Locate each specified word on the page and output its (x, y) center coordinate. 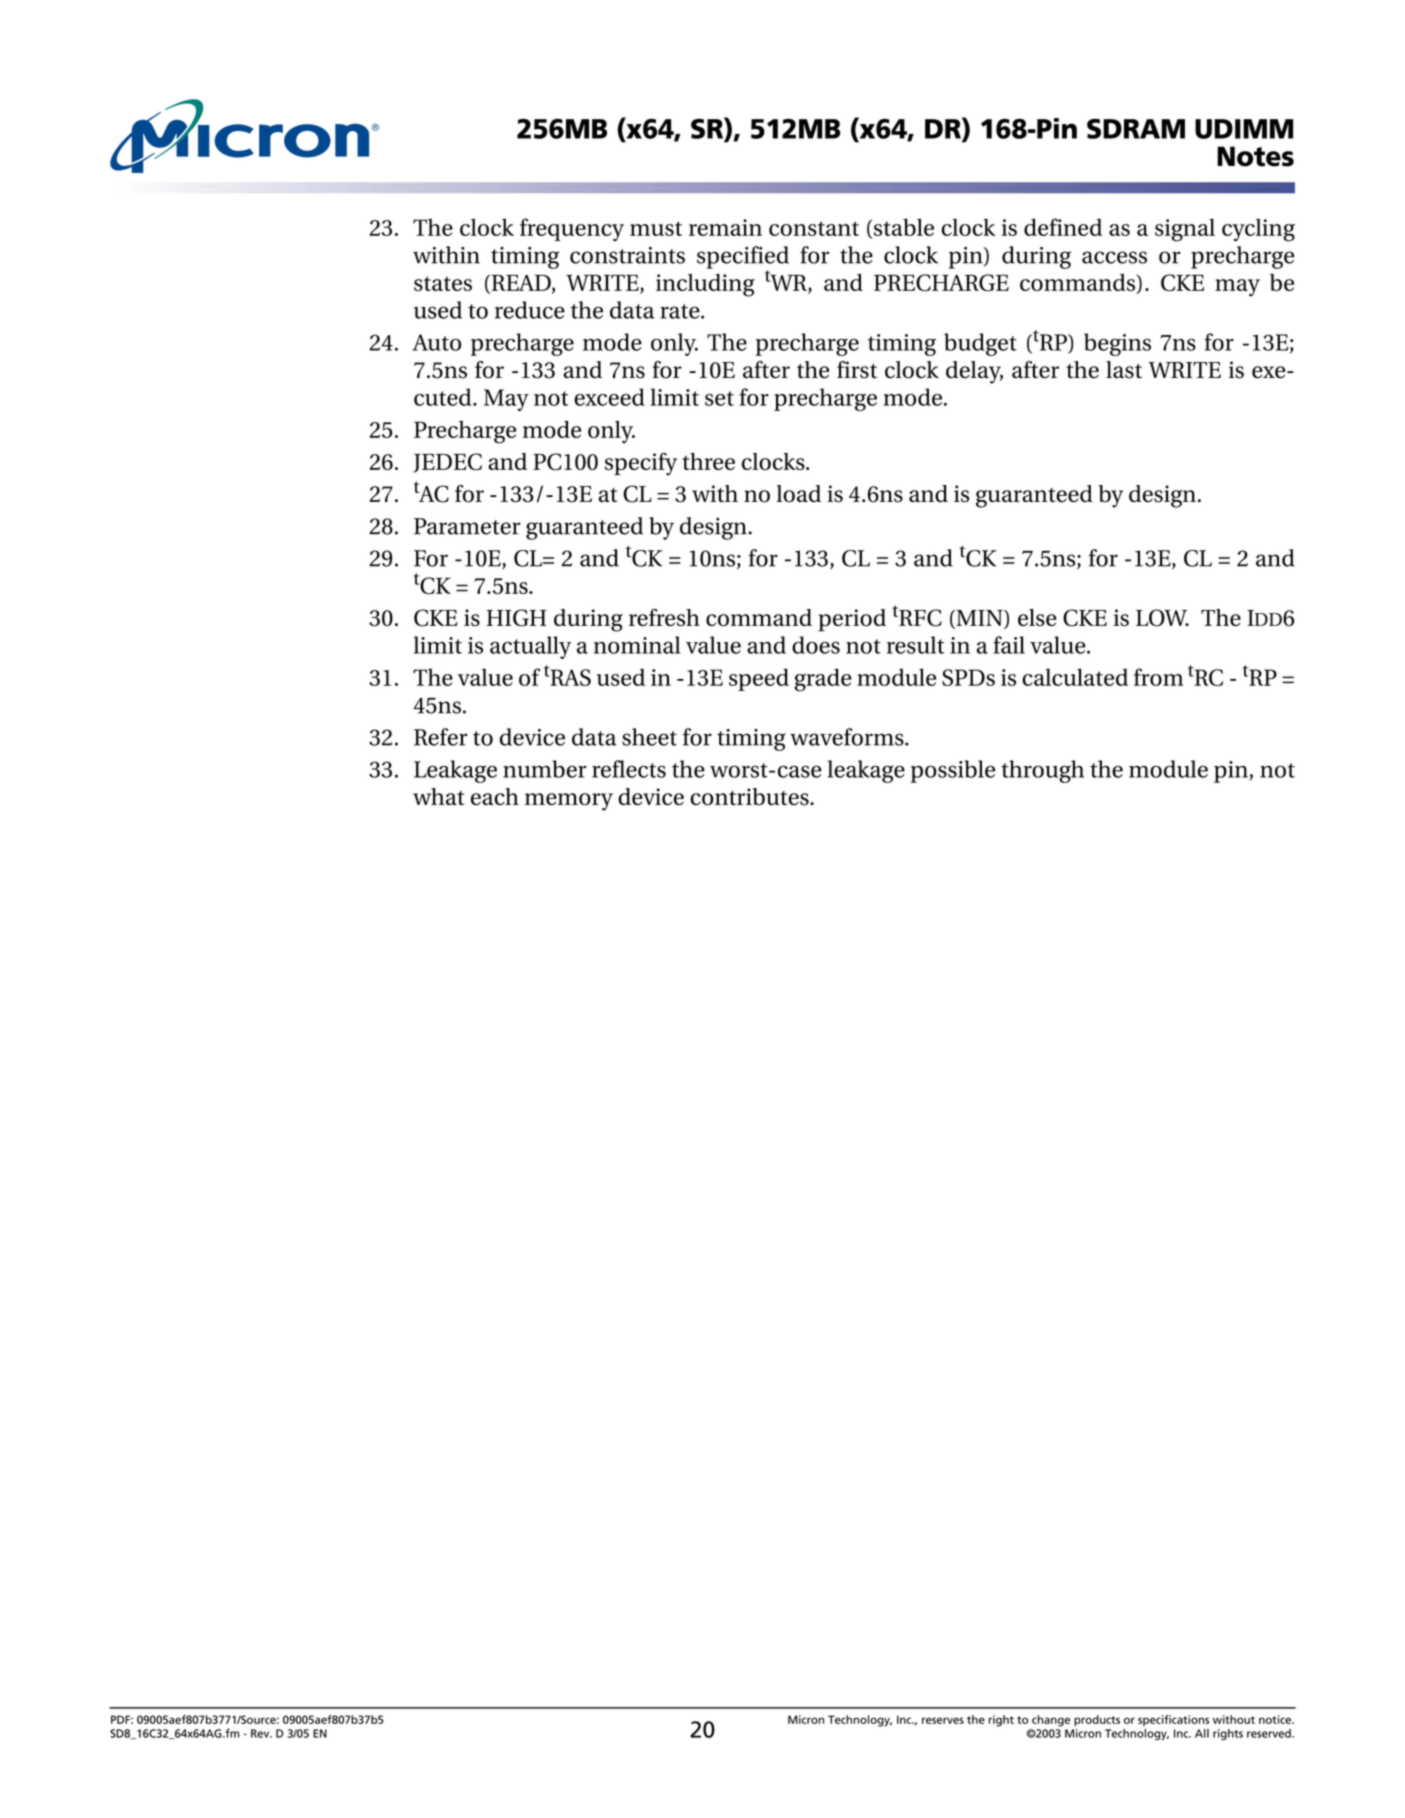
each (495, 796)
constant (814, 228)
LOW (1162, 618)
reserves (943, 1720)
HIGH (516, 618)
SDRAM (1136, 129)
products (1097, 1720)
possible (953, 771)
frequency (572, 229)
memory (569, 802)
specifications (1173, 1720)
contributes (750, 797)
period (852, 620)
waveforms (848, 737)
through (1042, 771)
